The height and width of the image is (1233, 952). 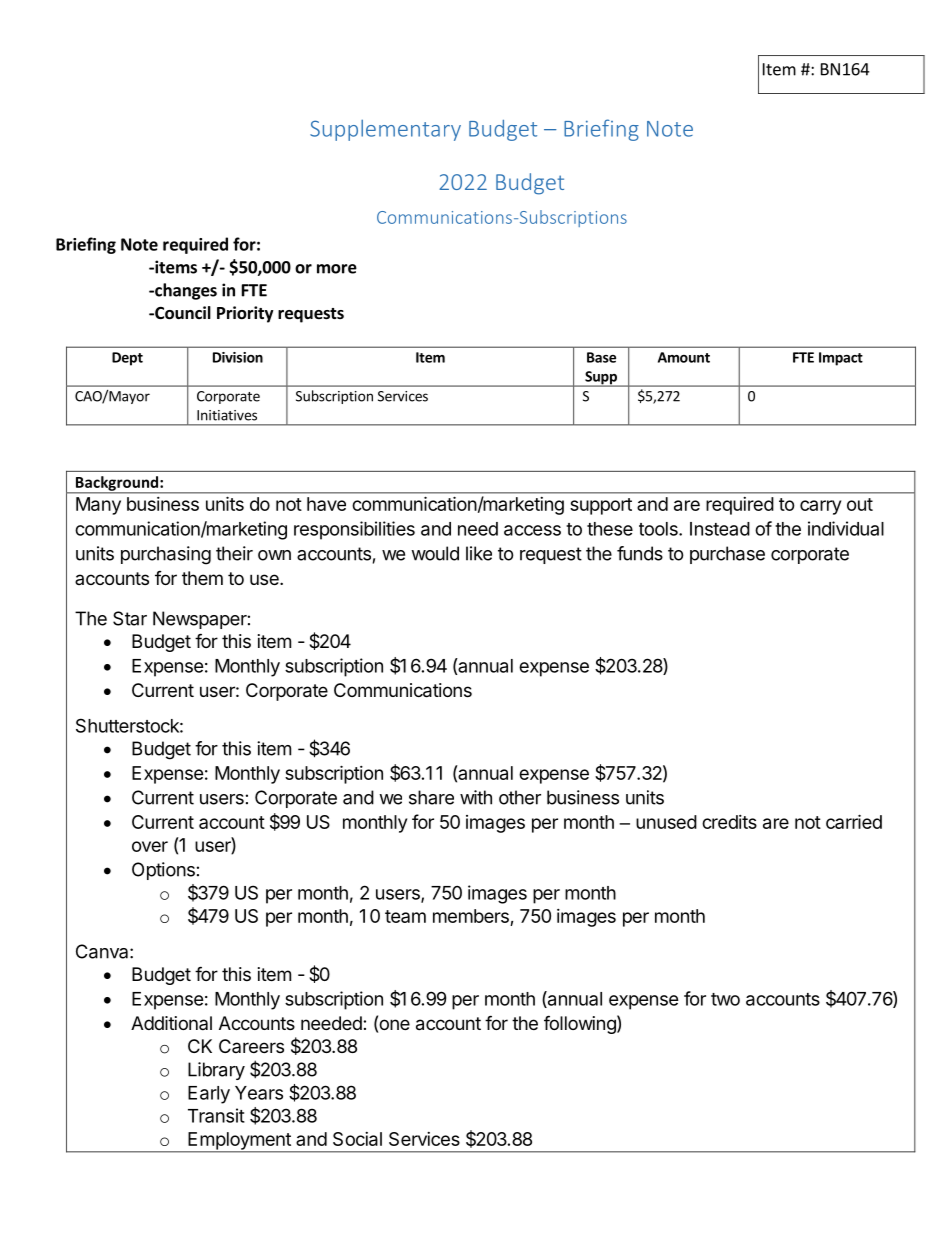 What do you see at coordinates (729, 822) in the image?
I see `credits` at bounding box center [729, 822].
